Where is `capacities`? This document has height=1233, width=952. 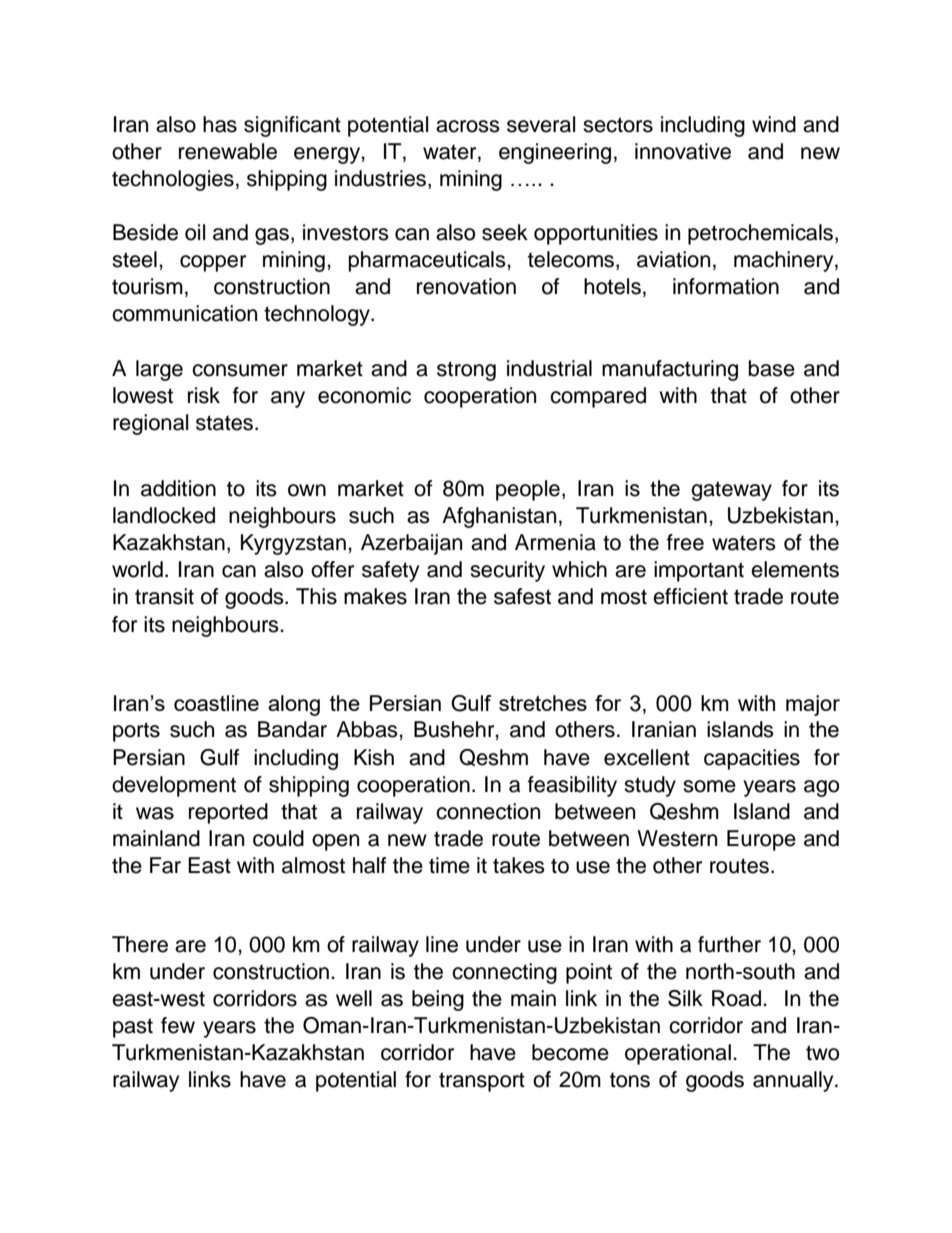
capacities is located at coordinates (752, 759).
